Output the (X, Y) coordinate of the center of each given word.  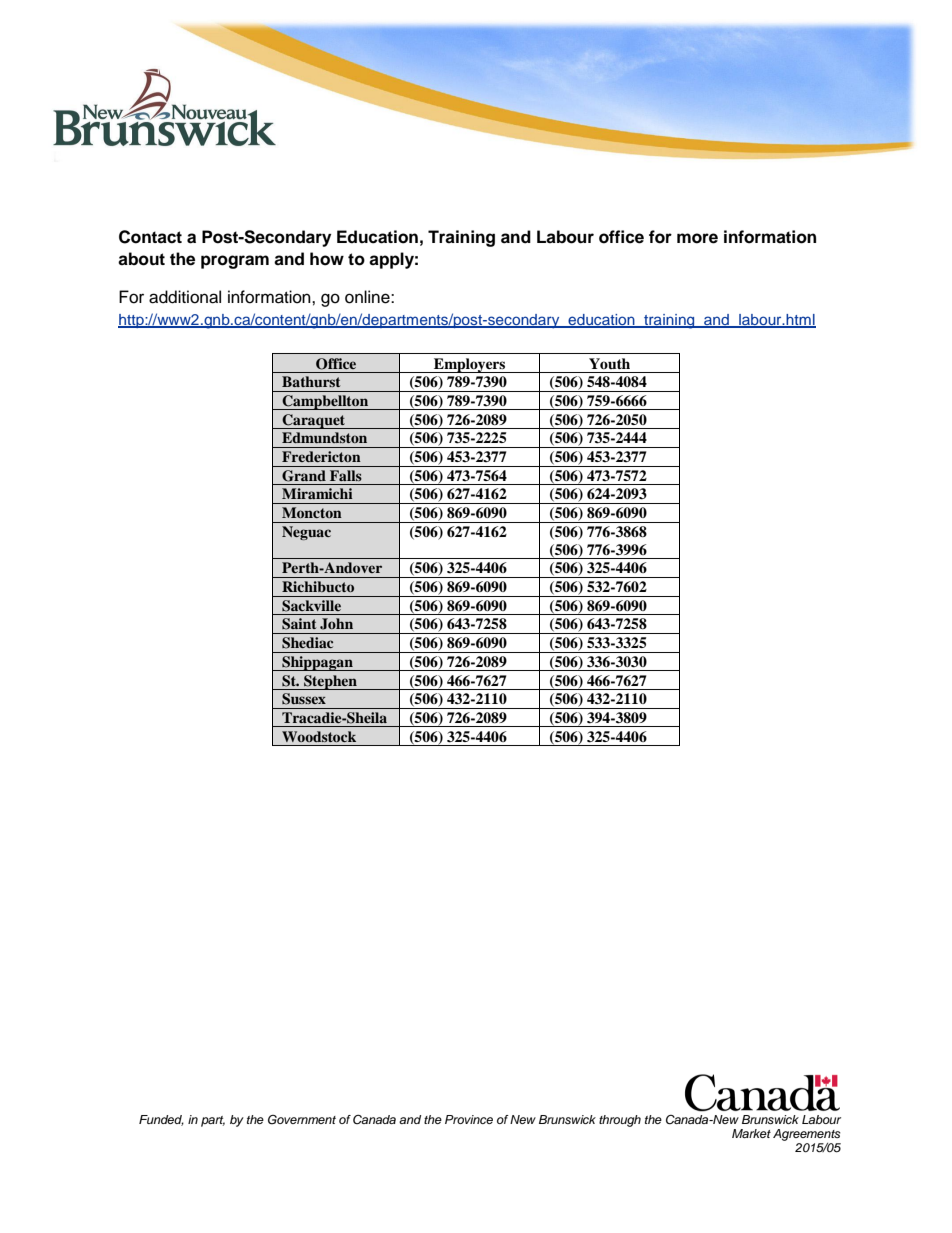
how (327, 259)
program (235, 262)
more (697, 238)
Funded (161, 1120)
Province (469, 1119)
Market (751, 1133)
